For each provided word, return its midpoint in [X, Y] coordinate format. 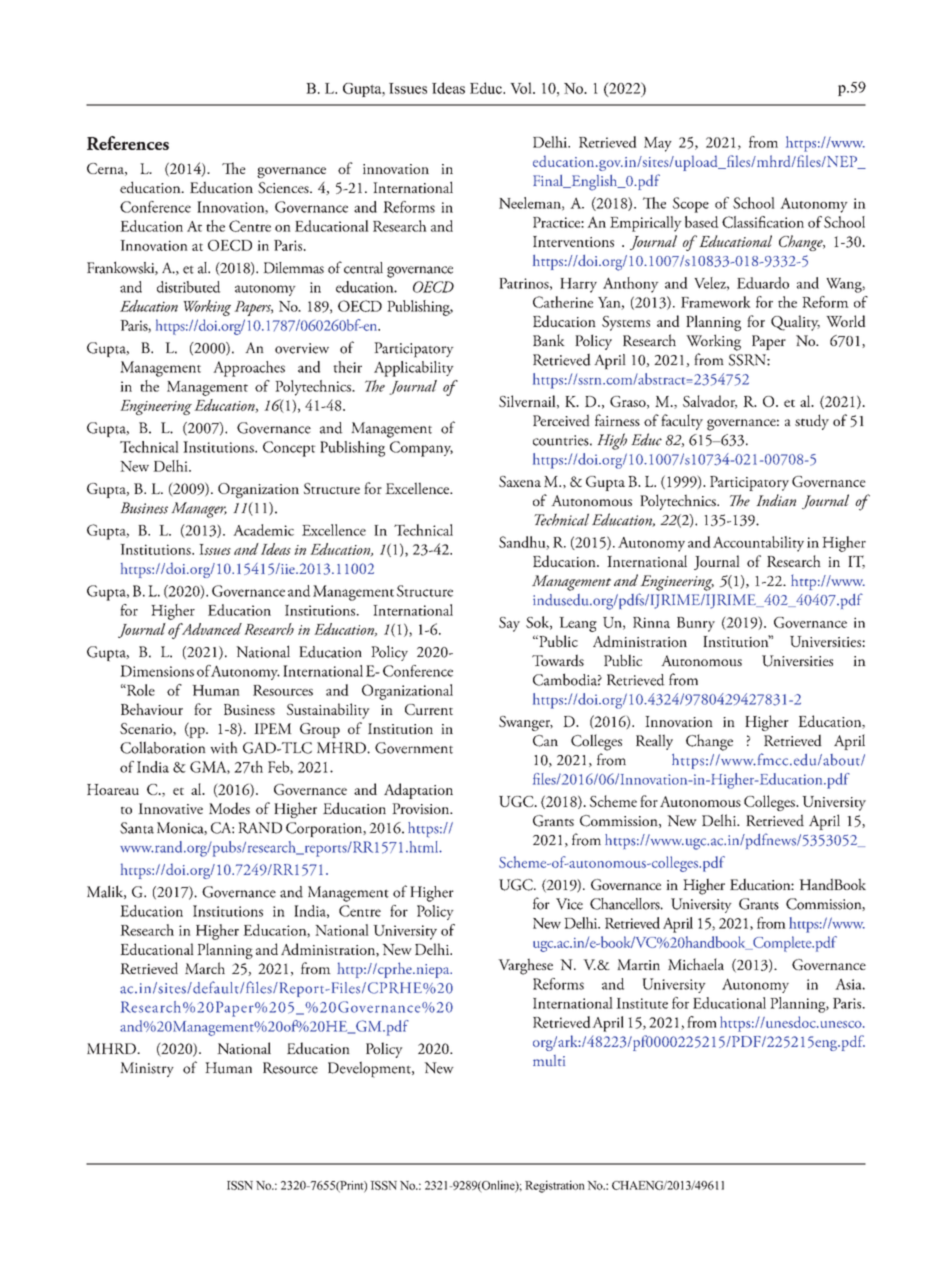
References [128, 143]
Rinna [651, 622]
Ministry [147, 1069]
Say [509, 624]
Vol [522, 88]
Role [140, 690]
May [658, 144]
